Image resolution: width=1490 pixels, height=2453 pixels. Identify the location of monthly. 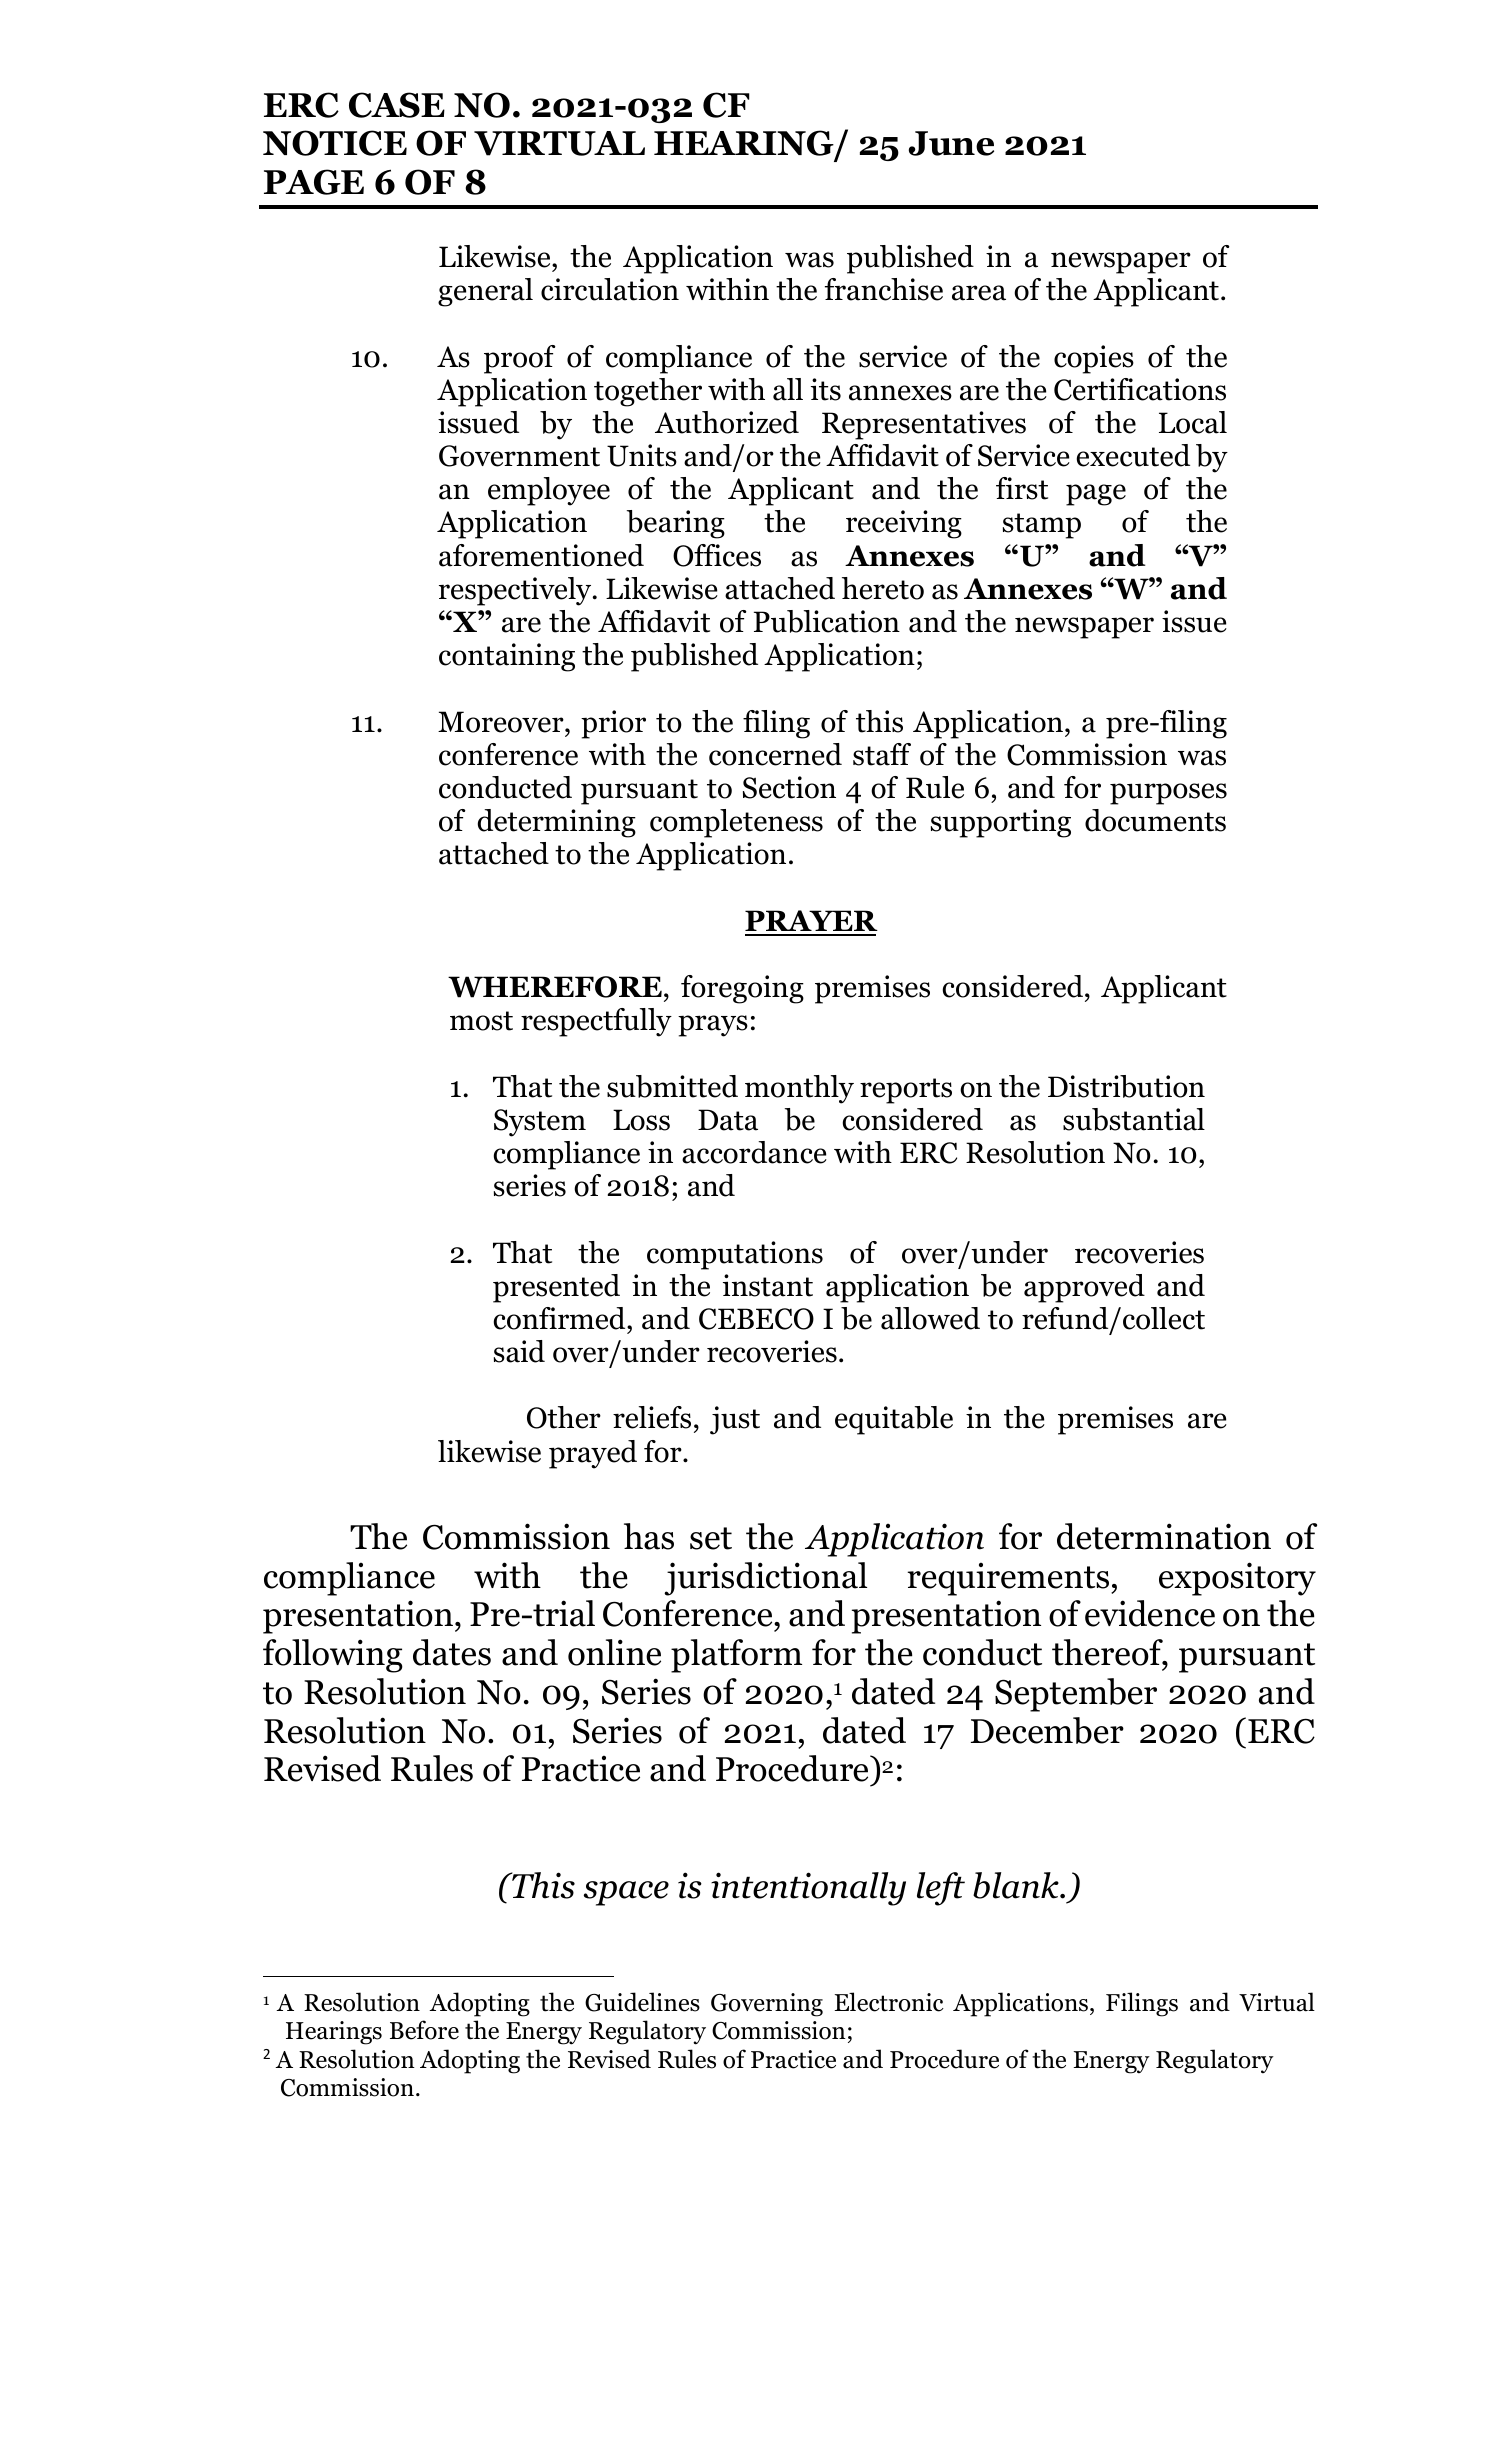
(799, 1089).
